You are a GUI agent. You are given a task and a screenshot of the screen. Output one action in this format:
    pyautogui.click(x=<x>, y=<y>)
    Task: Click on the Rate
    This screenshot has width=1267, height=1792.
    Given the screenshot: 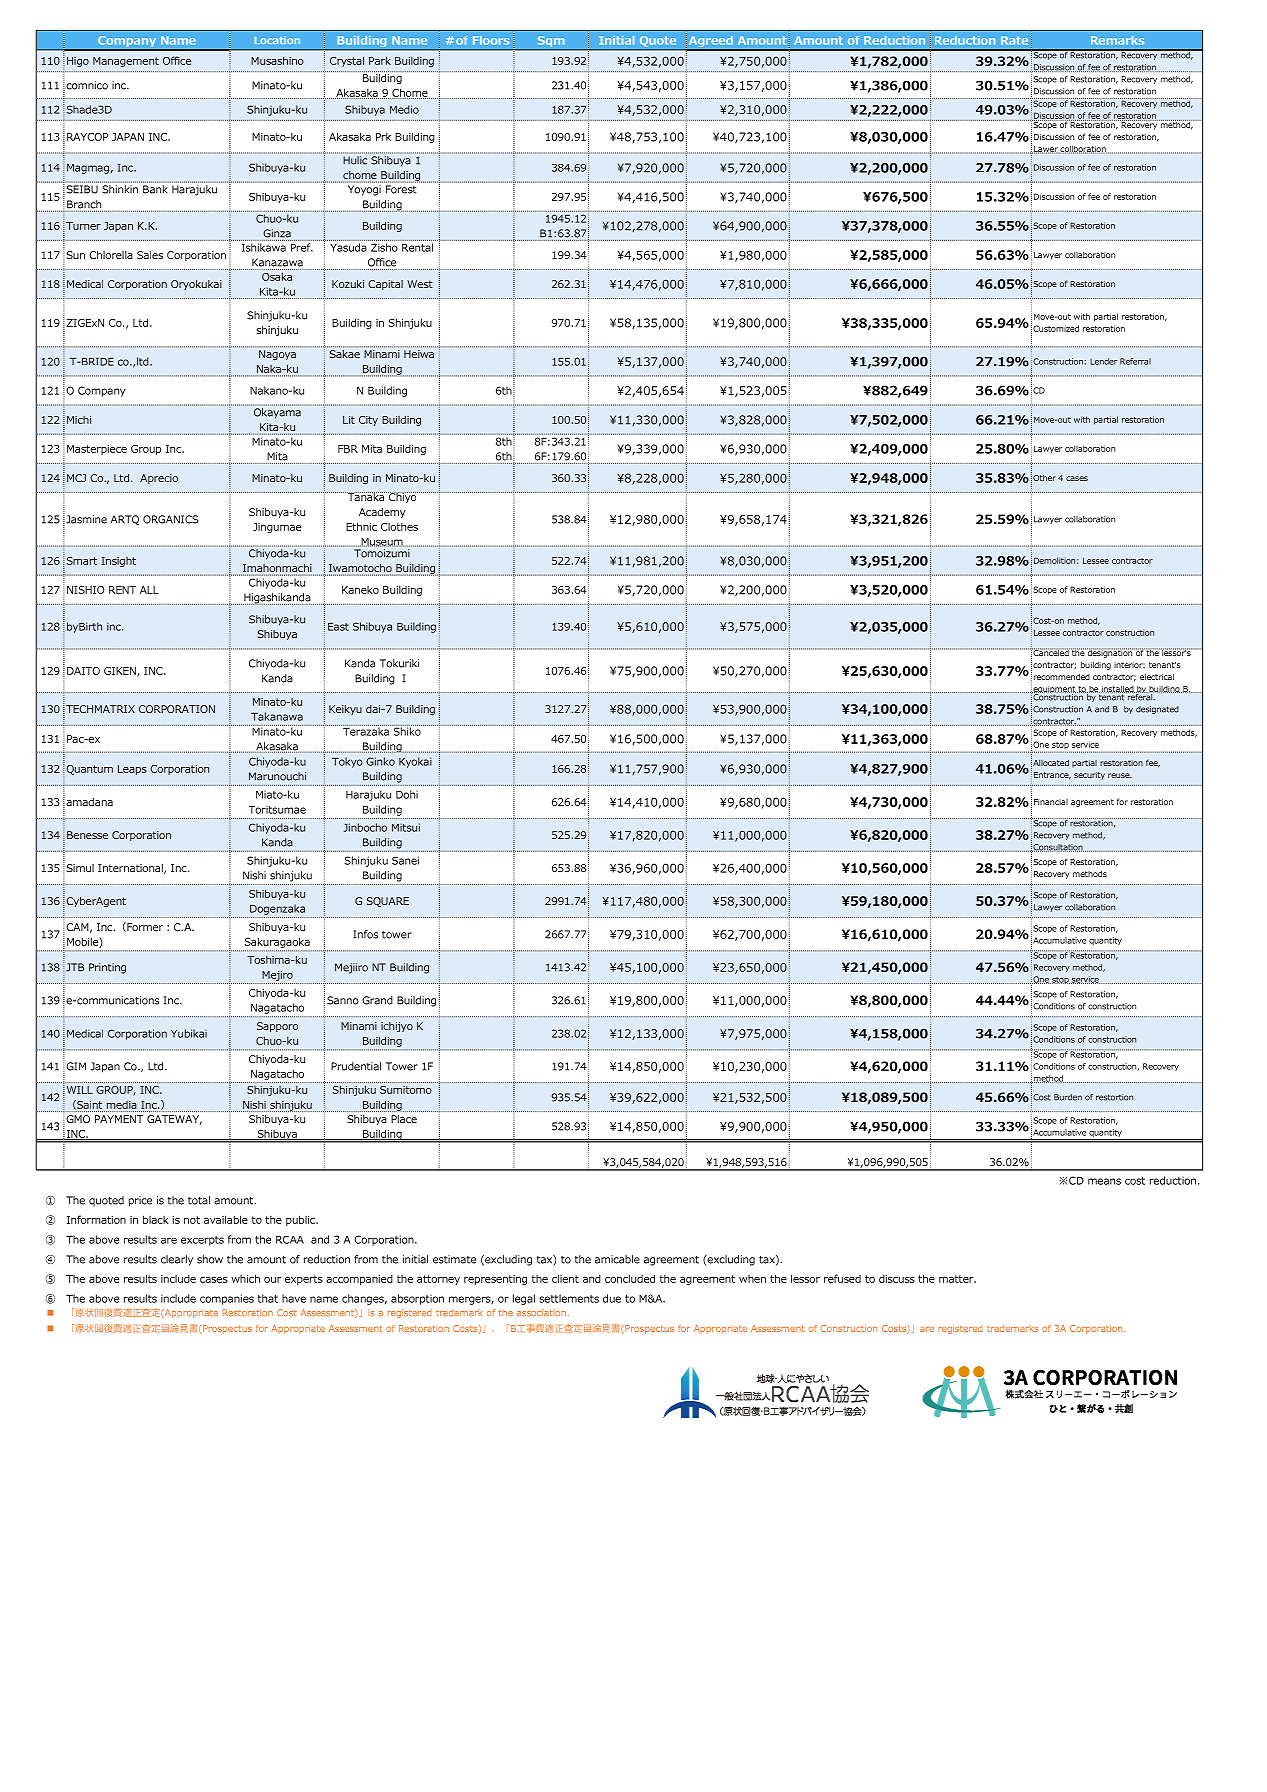 What is the action you would take?
    pyautogui.click(x=1014, y=40)
